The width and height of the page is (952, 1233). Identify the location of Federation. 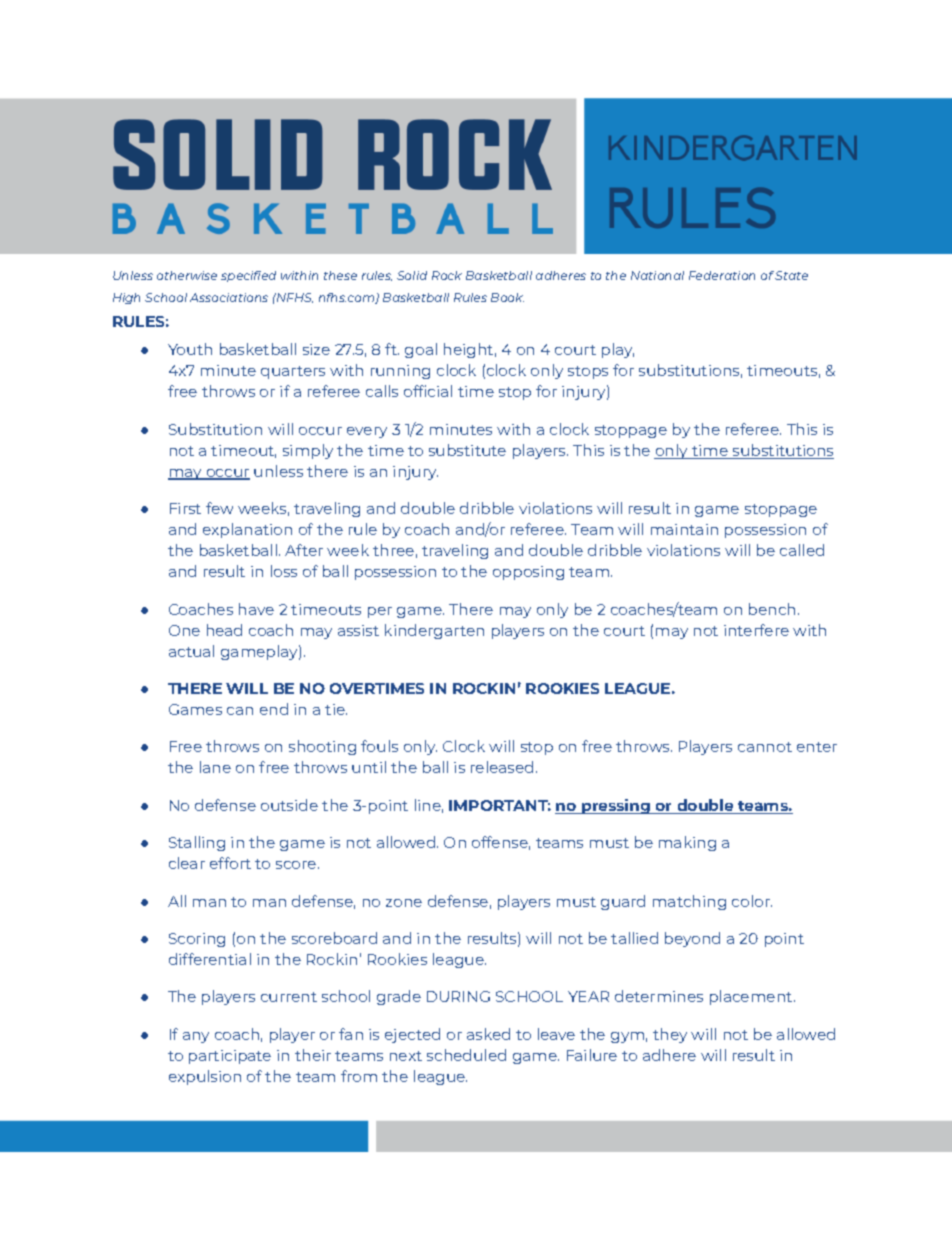
(722, 275).
